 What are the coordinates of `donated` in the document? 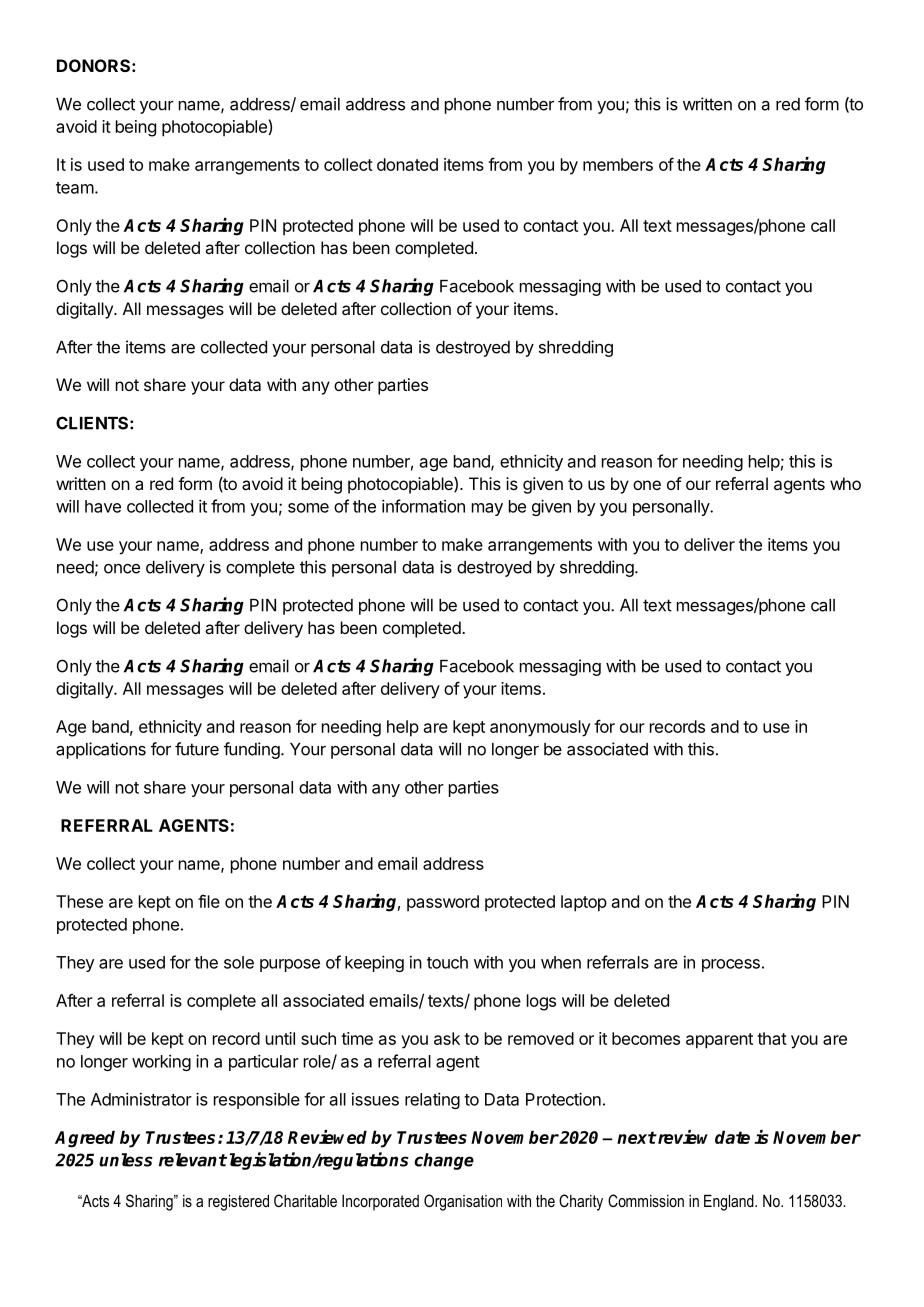 It's located at (407, 164).
